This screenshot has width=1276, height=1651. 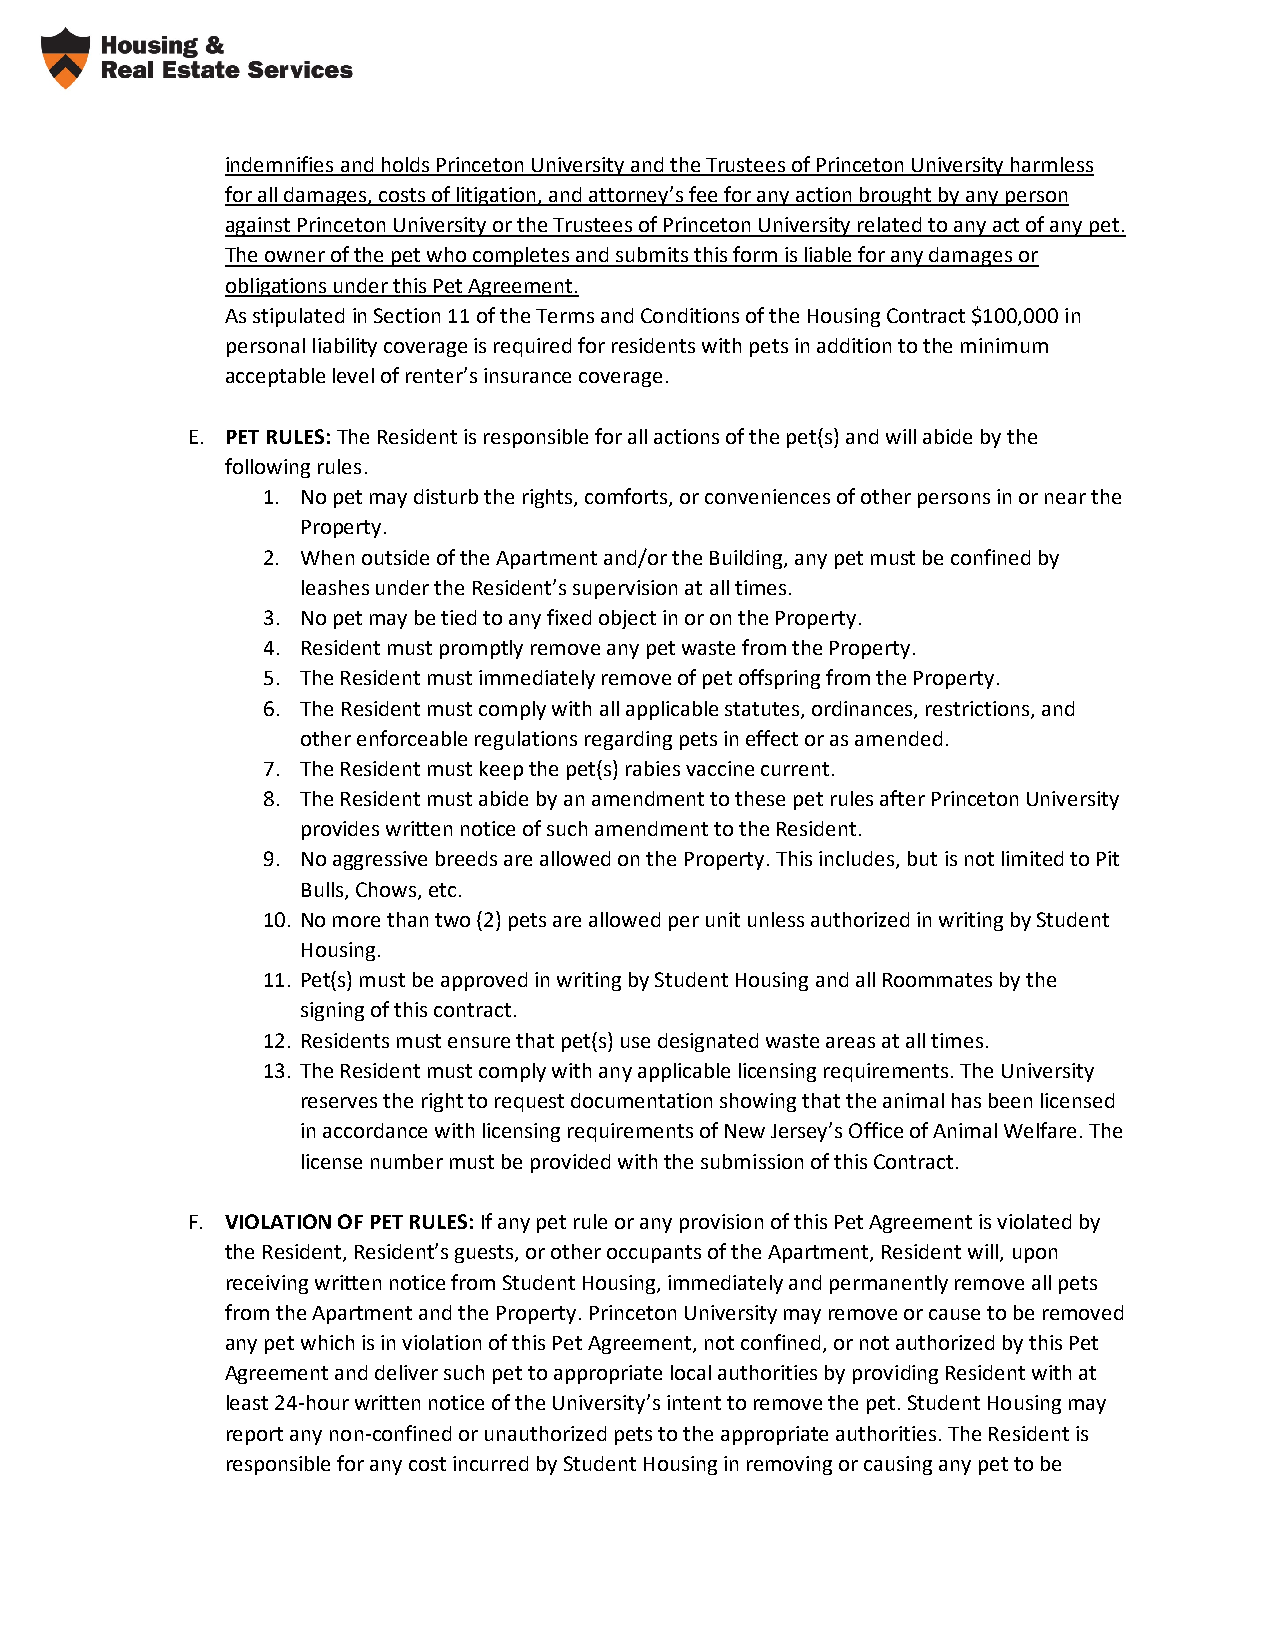 What do you see at coordinates (405, 166) in the screenshot?
I see `holds` at bounding box center [405, 166].
